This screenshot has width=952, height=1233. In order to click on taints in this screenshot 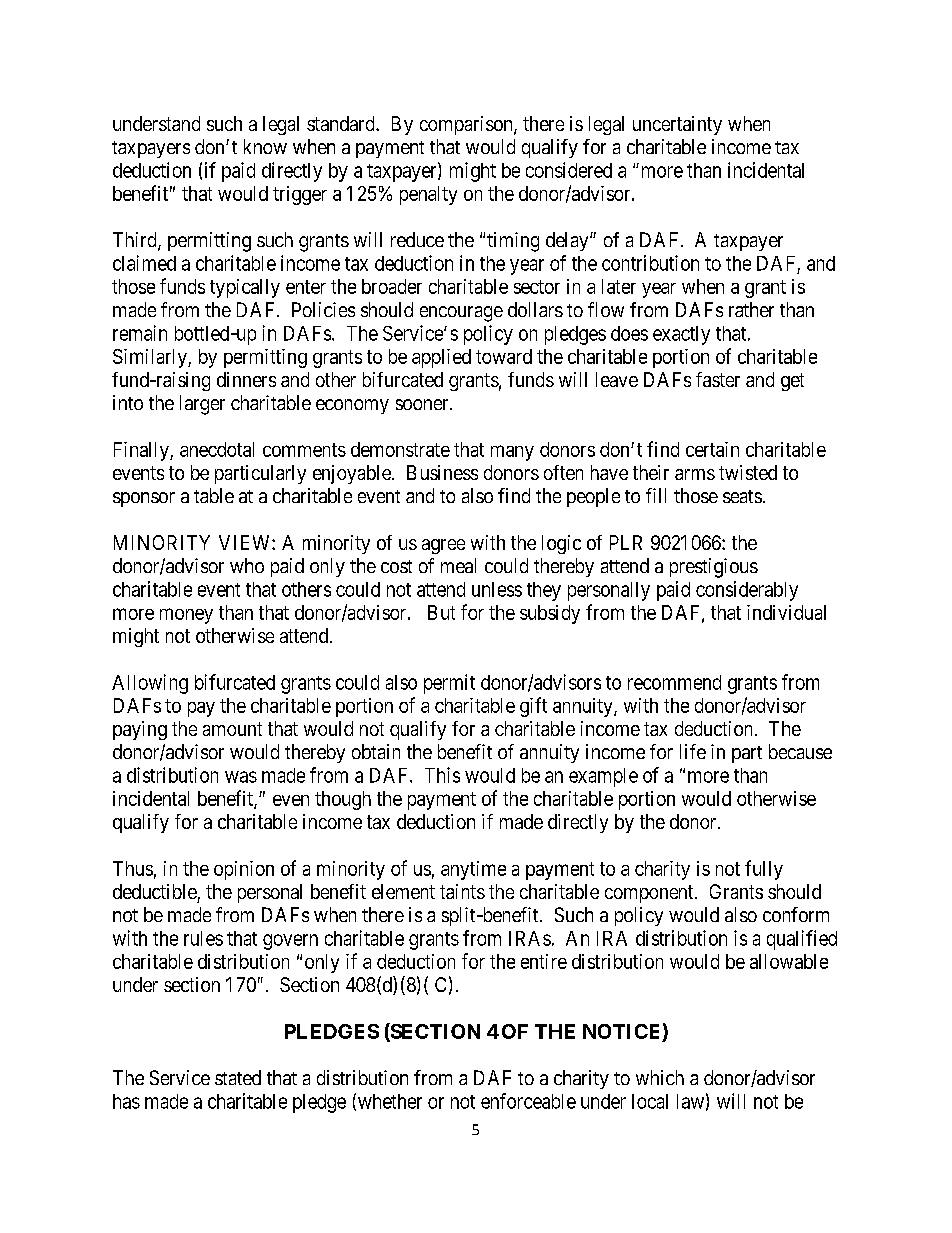, I will do `click(462, 891)`.
